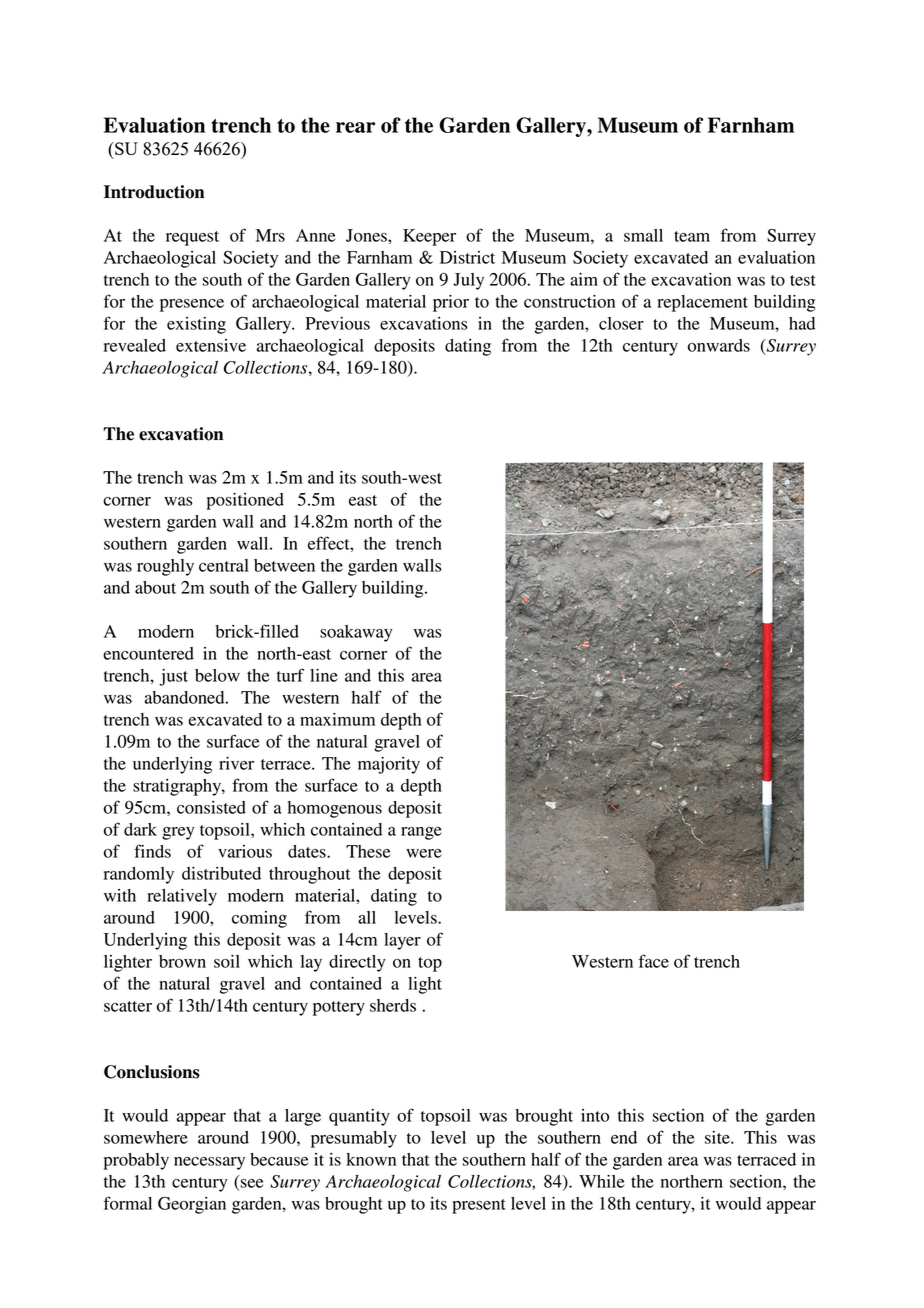  I want to click on Keeper, so click(429, 237).
